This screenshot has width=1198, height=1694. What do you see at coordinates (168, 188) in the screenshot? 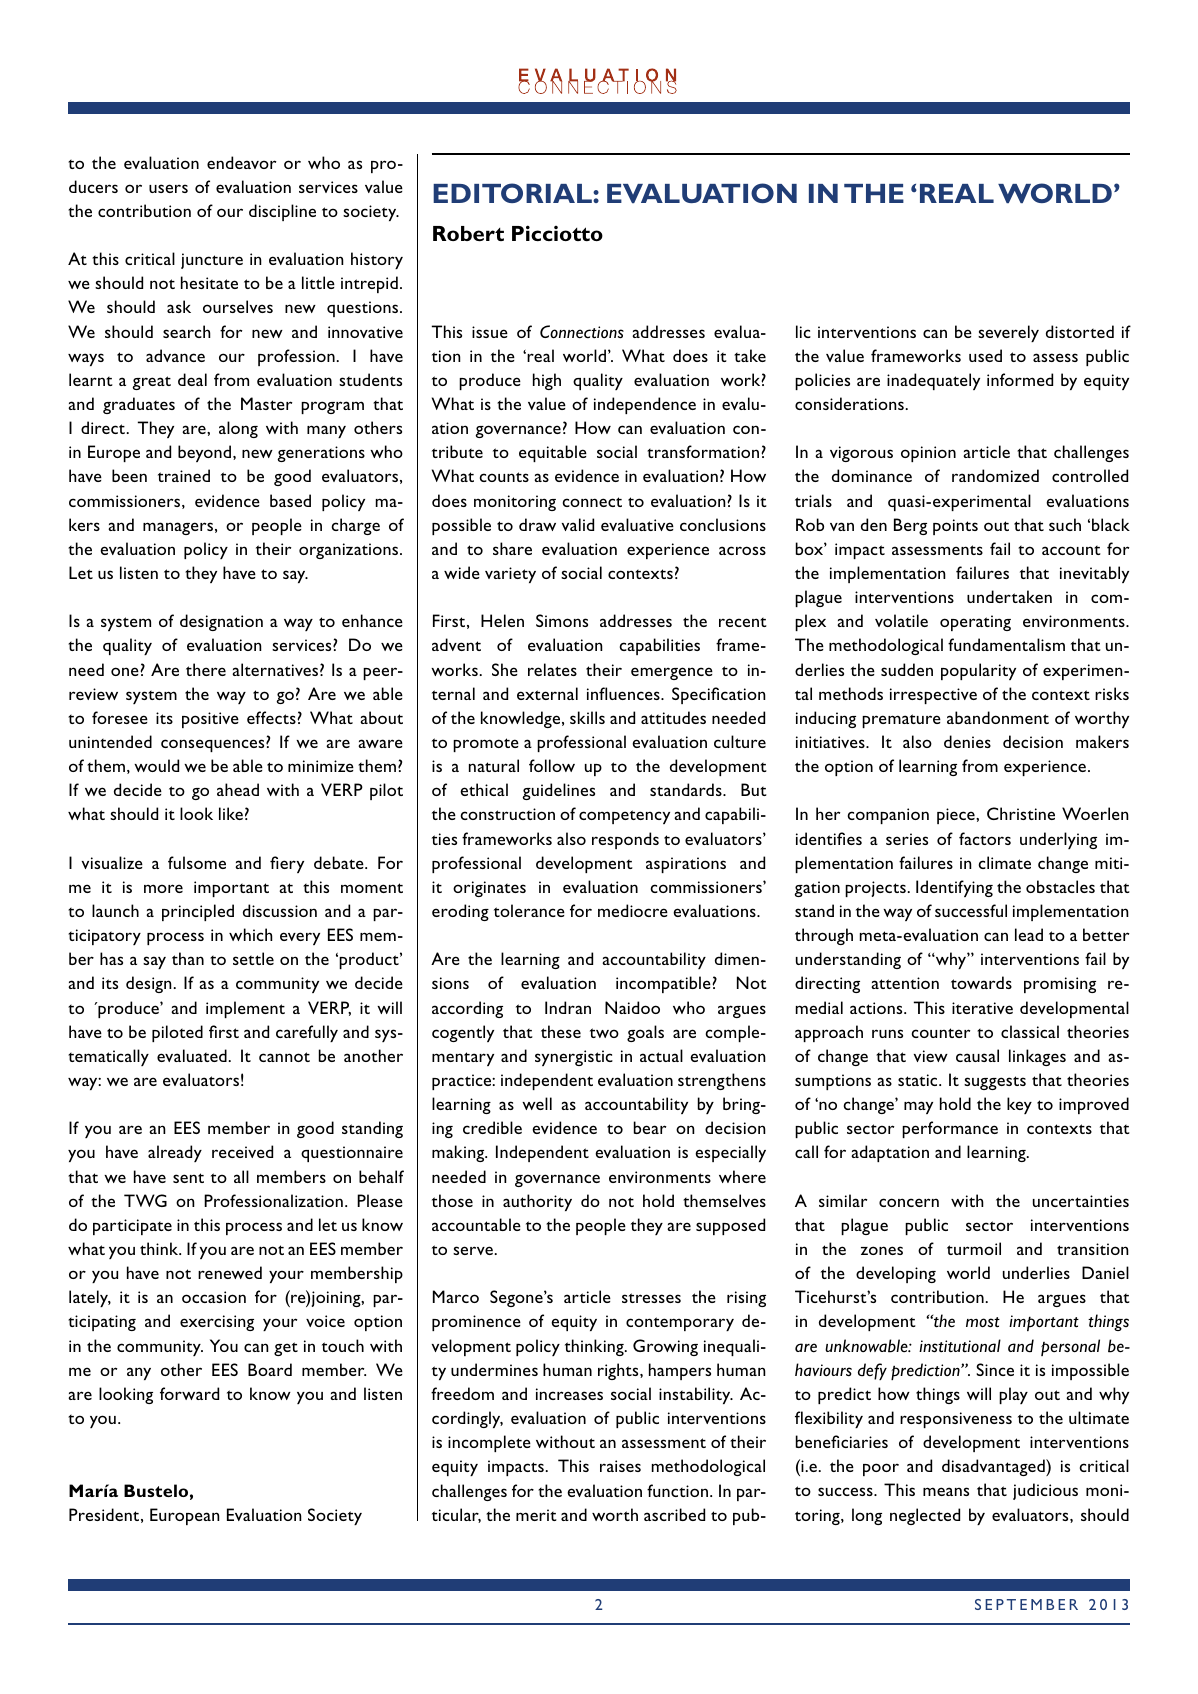
I see `users` at bounding box center [168, 188].
